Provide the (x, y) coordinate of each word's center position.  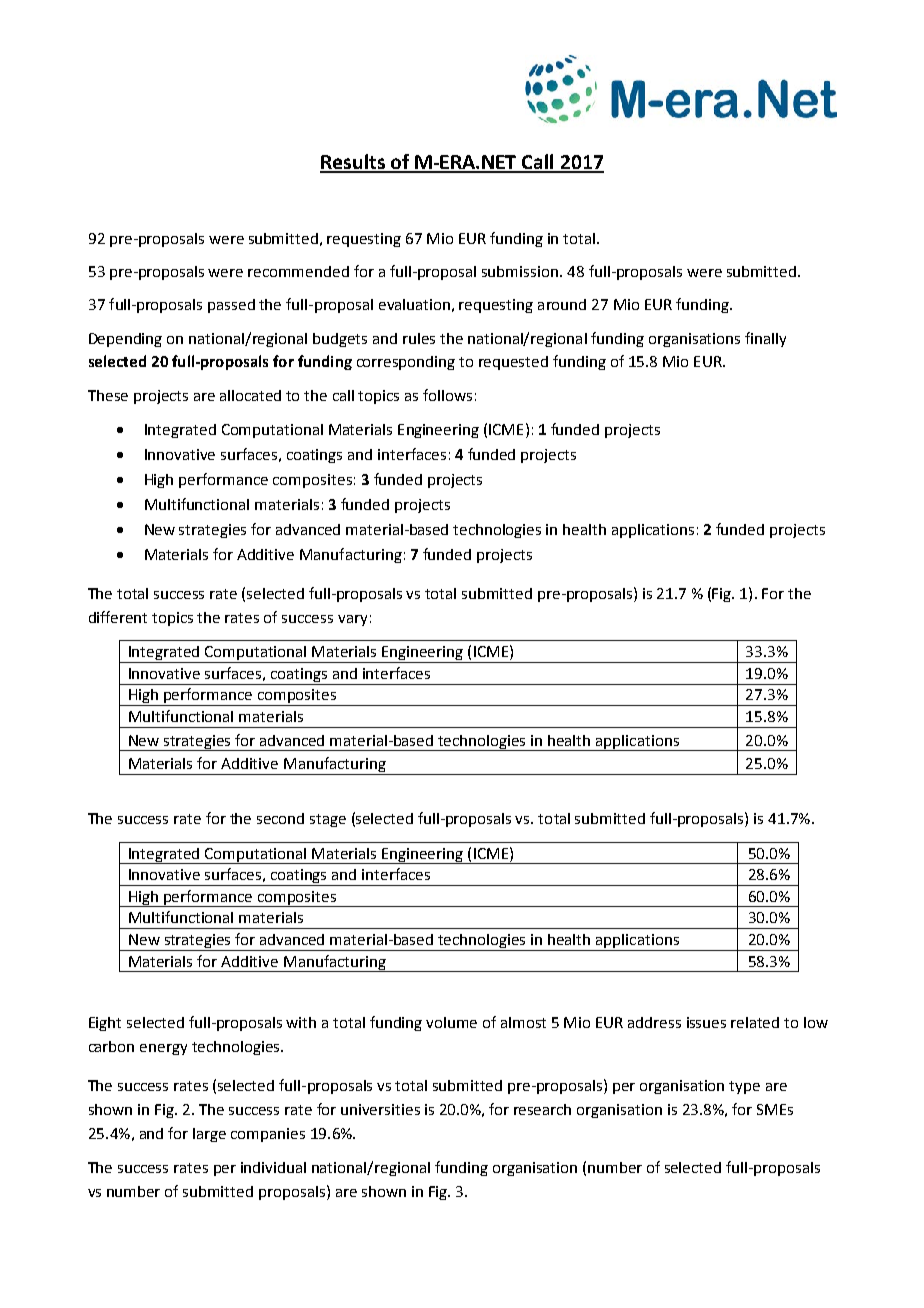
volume (451, 1022)
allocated (250, 395)
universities (380, 1109)
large (209, 1135)
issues (706, 1022)
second (280, 818)
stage (328, 820)
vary (352, 620)
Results (353, 163)
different (118, 617)
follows (447, 395)
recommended (298, 271)
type (744, 1087)
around (562, 304)
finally (765, 339)
